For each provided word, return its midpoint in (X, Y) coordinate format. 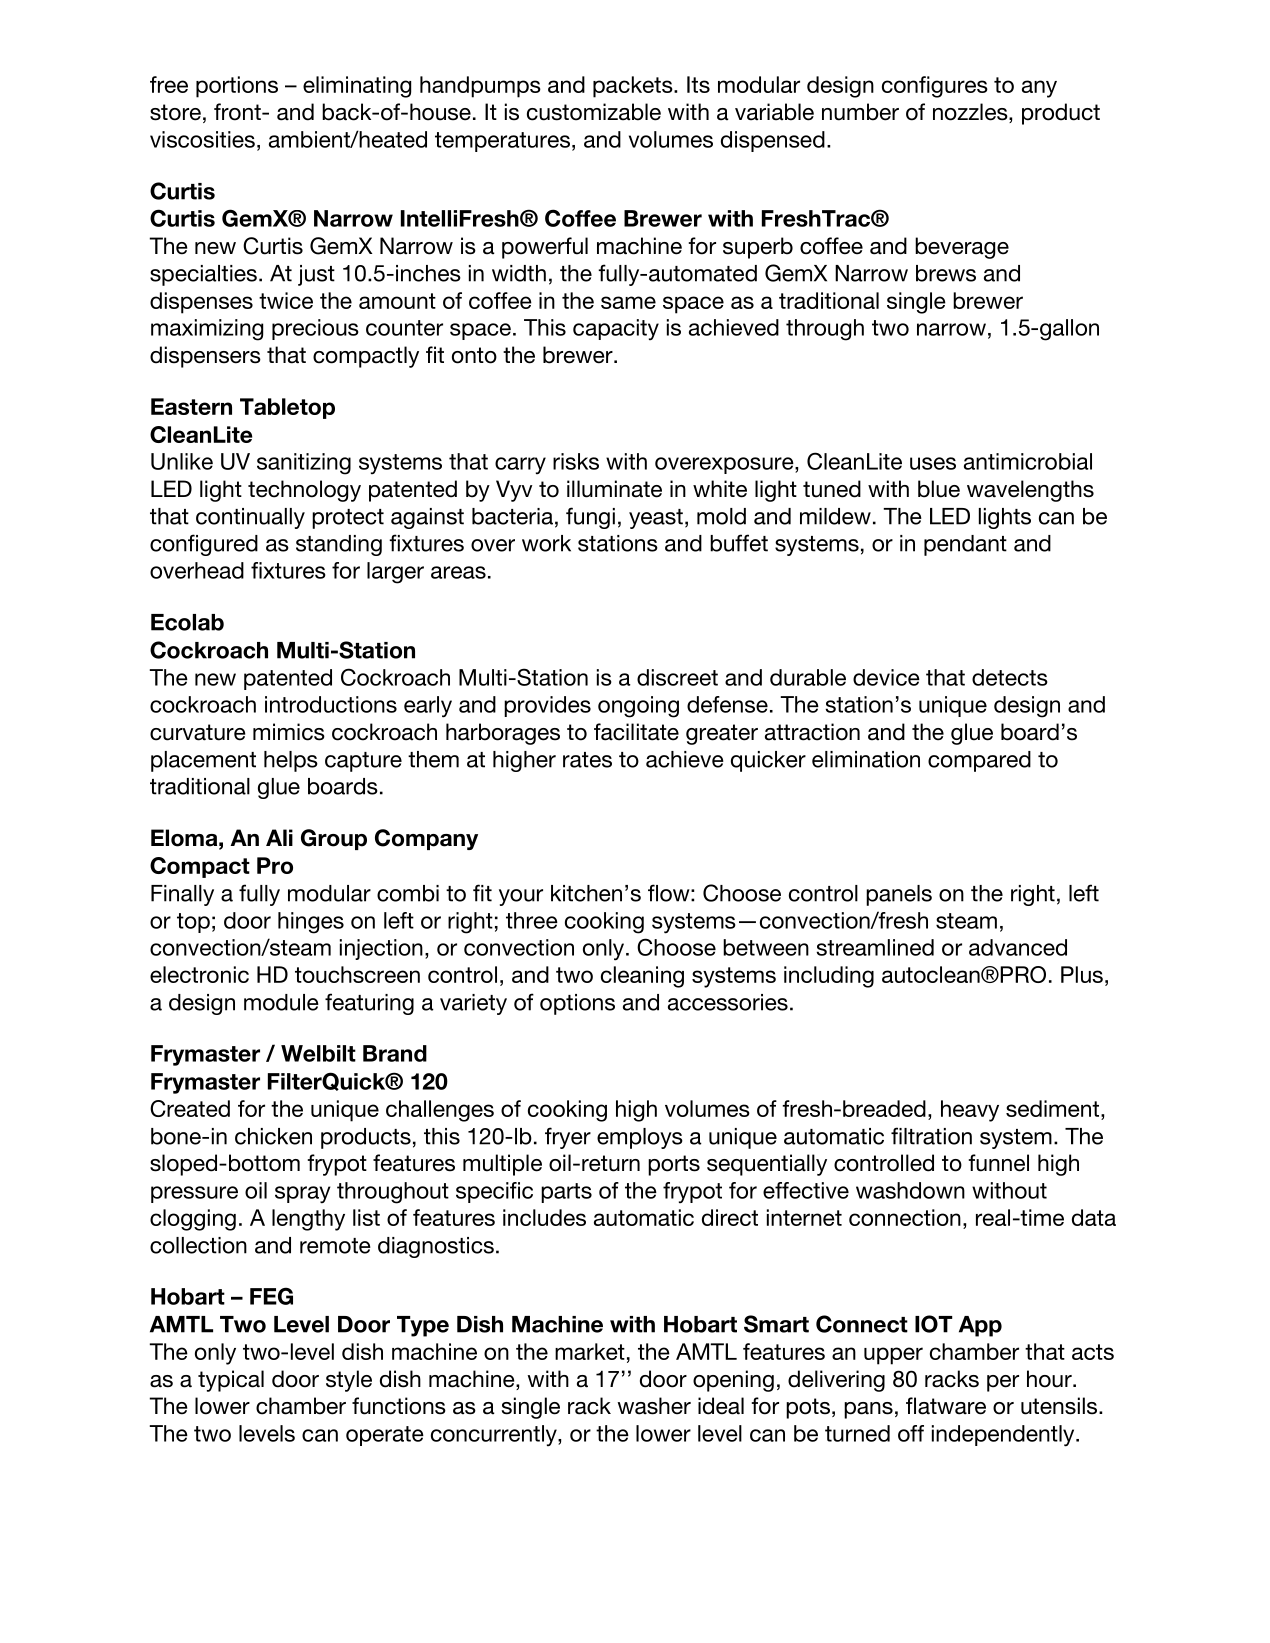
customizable (594, 112)
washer (654, 1406)
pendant (965, 545)
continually (250, 518)
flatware (946, 1406)
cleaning (642, 977)
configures (935, 87)
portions (237, 87)
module (281, 1002)
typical (231, 1381)
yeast (656, 519)
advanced (1018, 947)
